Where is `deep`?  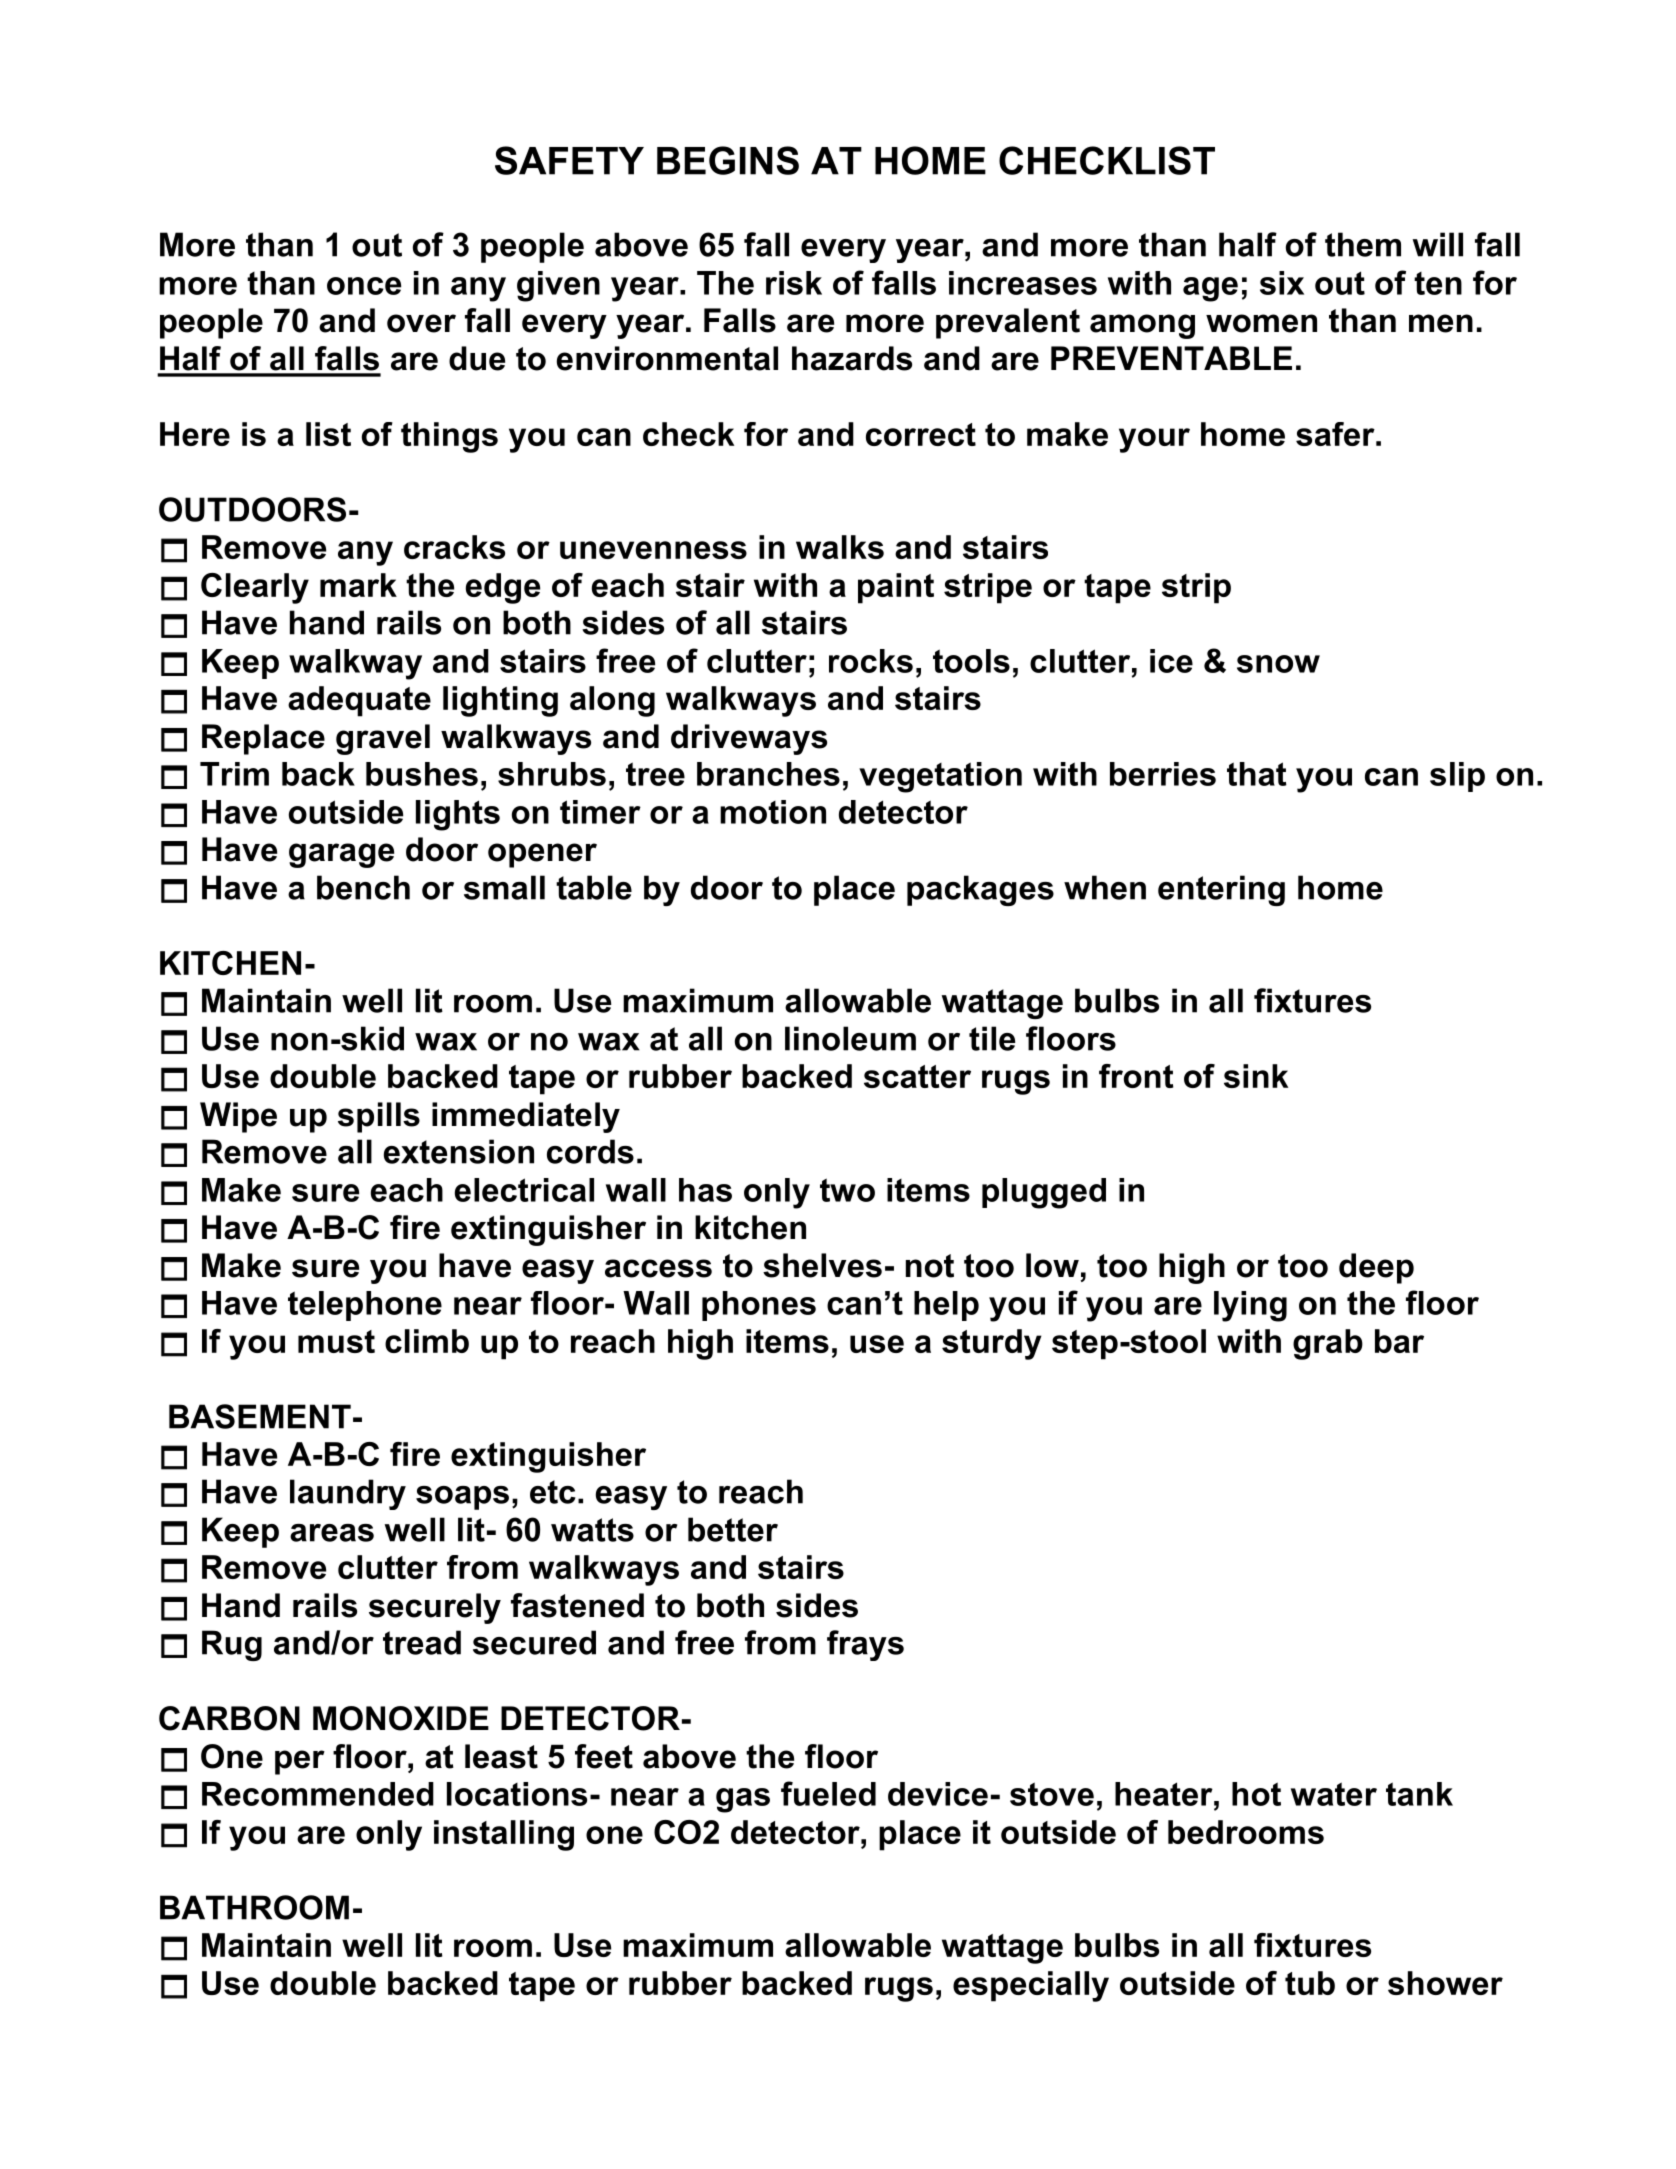
deep is located at coordinates (1376, 1268).
